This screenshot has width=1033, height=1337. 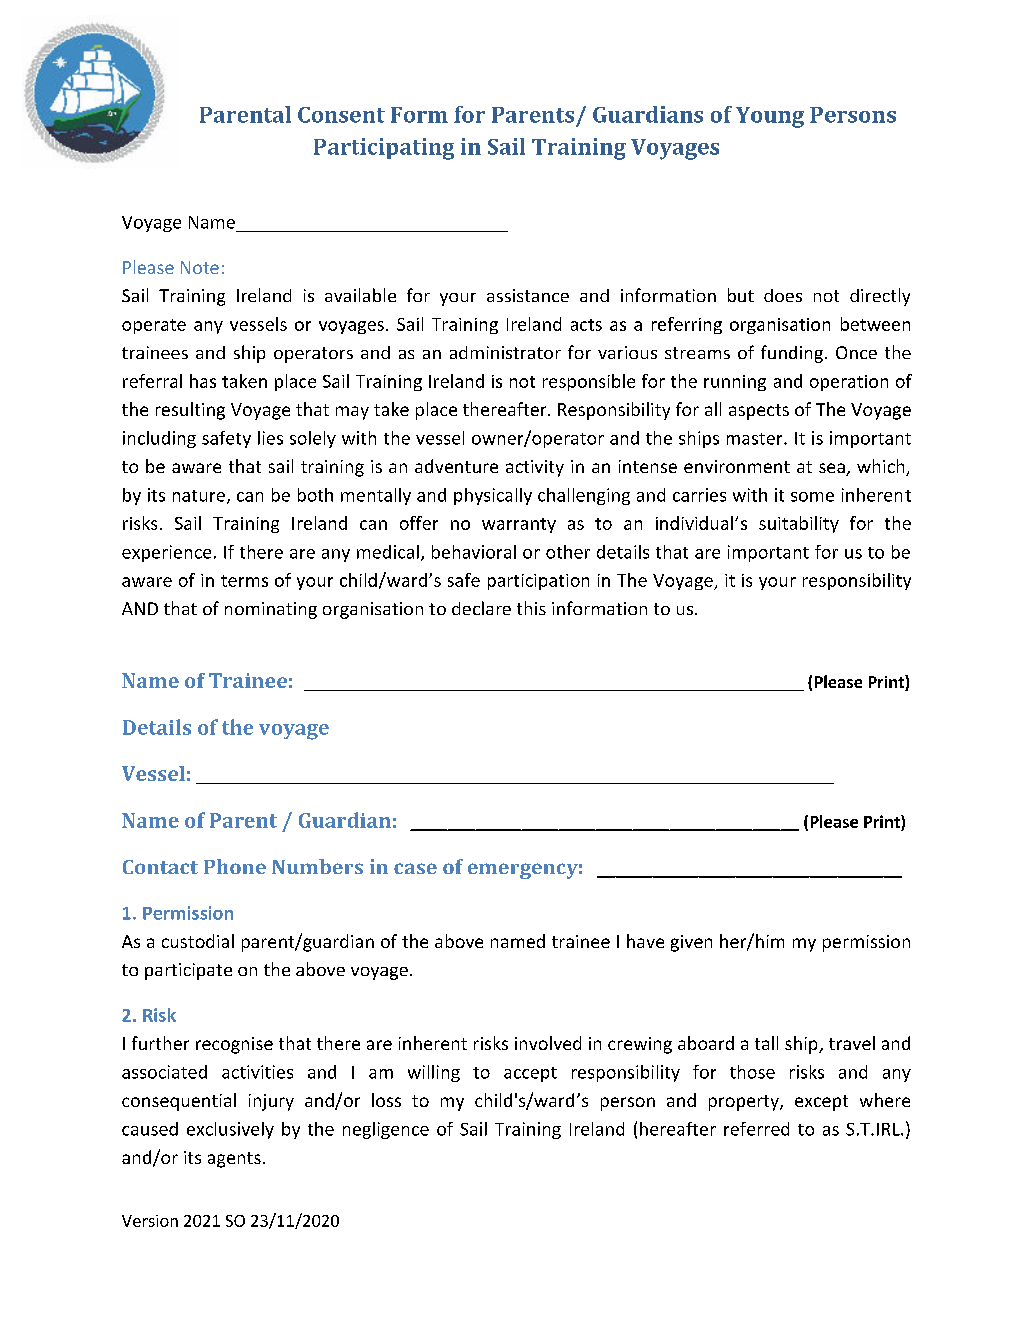 I want to click on Consent, so click(x=341, y=115).
